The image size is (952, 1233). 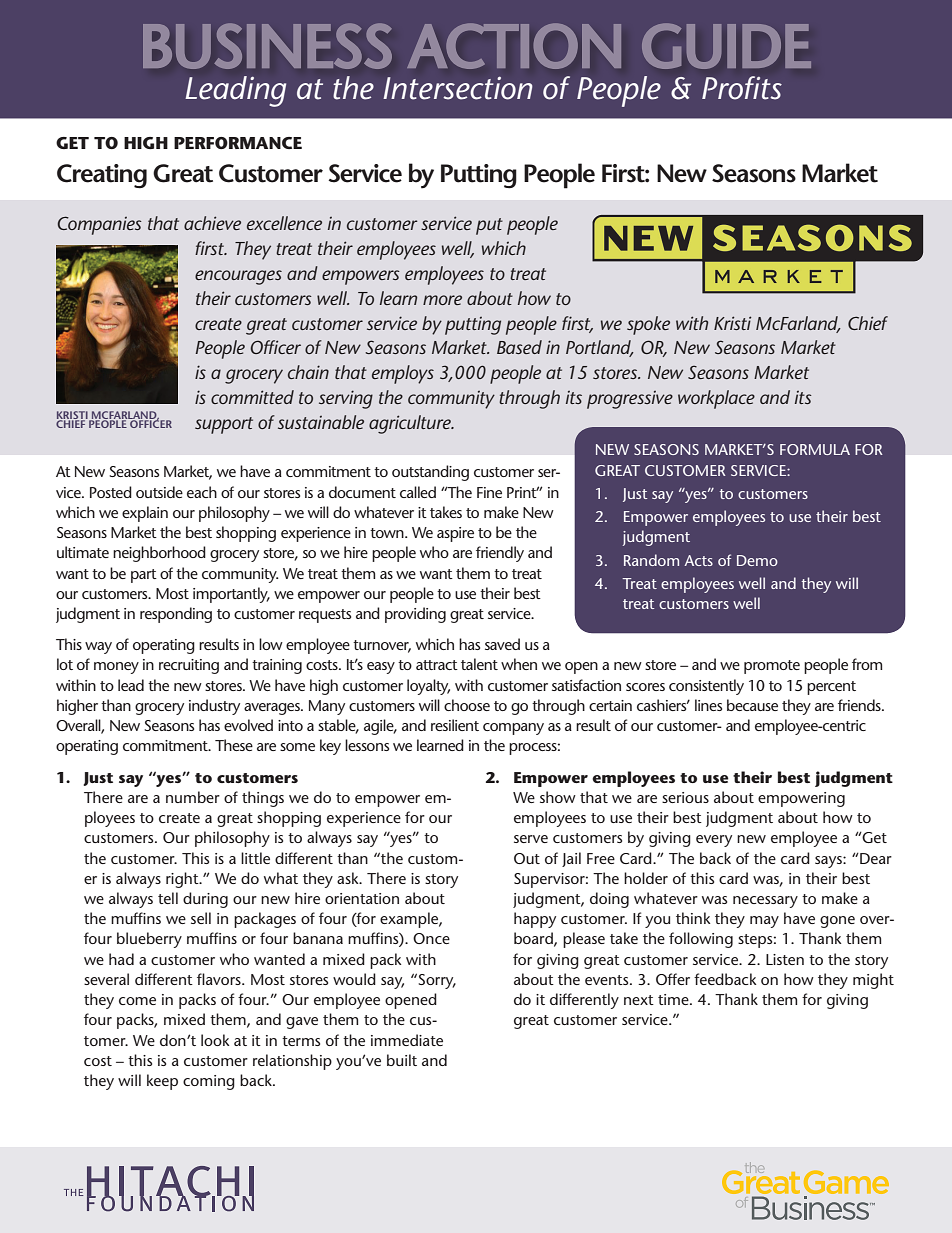 What do you see at coordinates (714, 841) in the page?
I see `every` at bounding box center [714, 841].
